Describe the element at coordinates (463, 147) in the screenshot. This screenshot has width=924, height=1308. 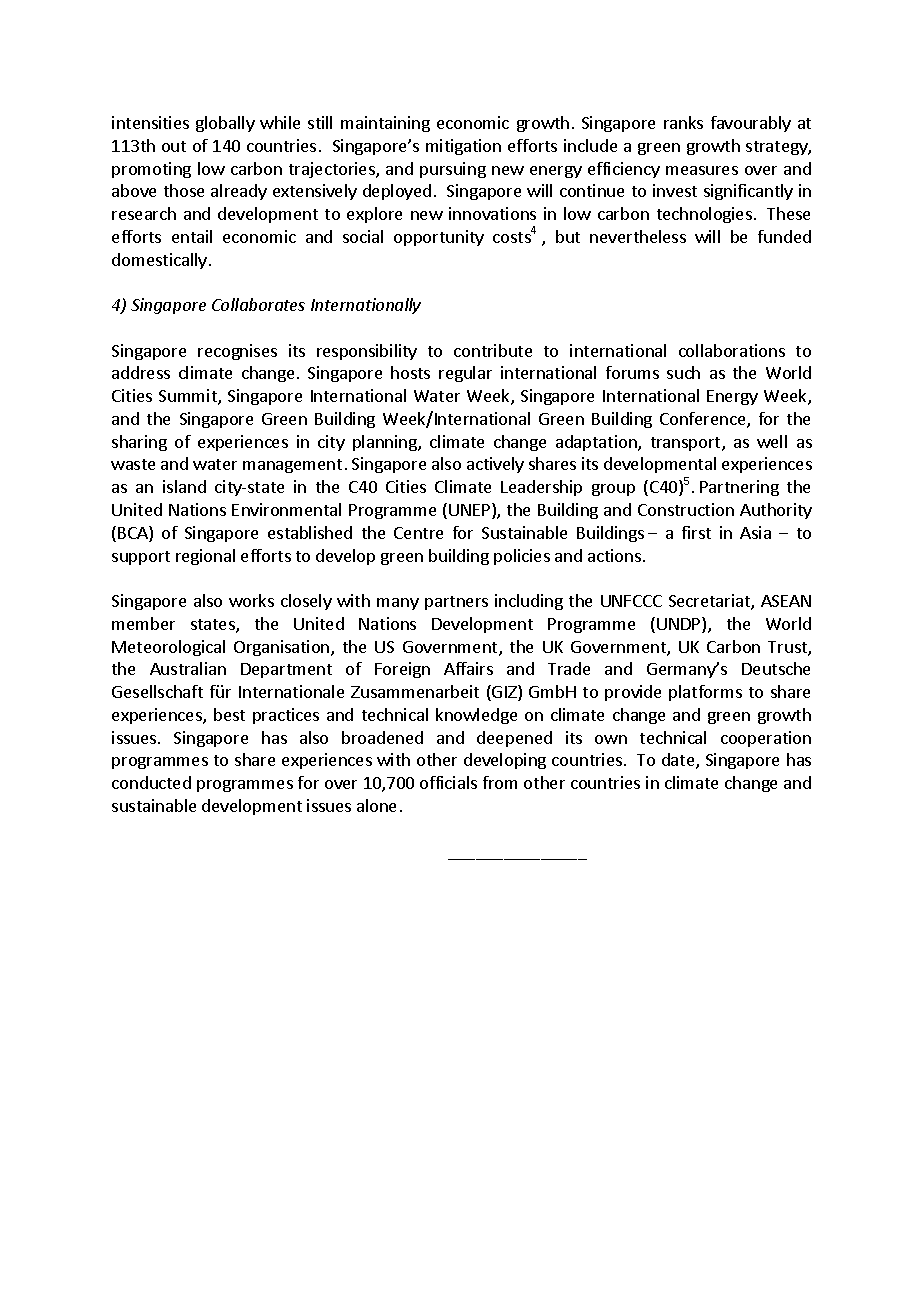
I see `mitigation` at that location.
